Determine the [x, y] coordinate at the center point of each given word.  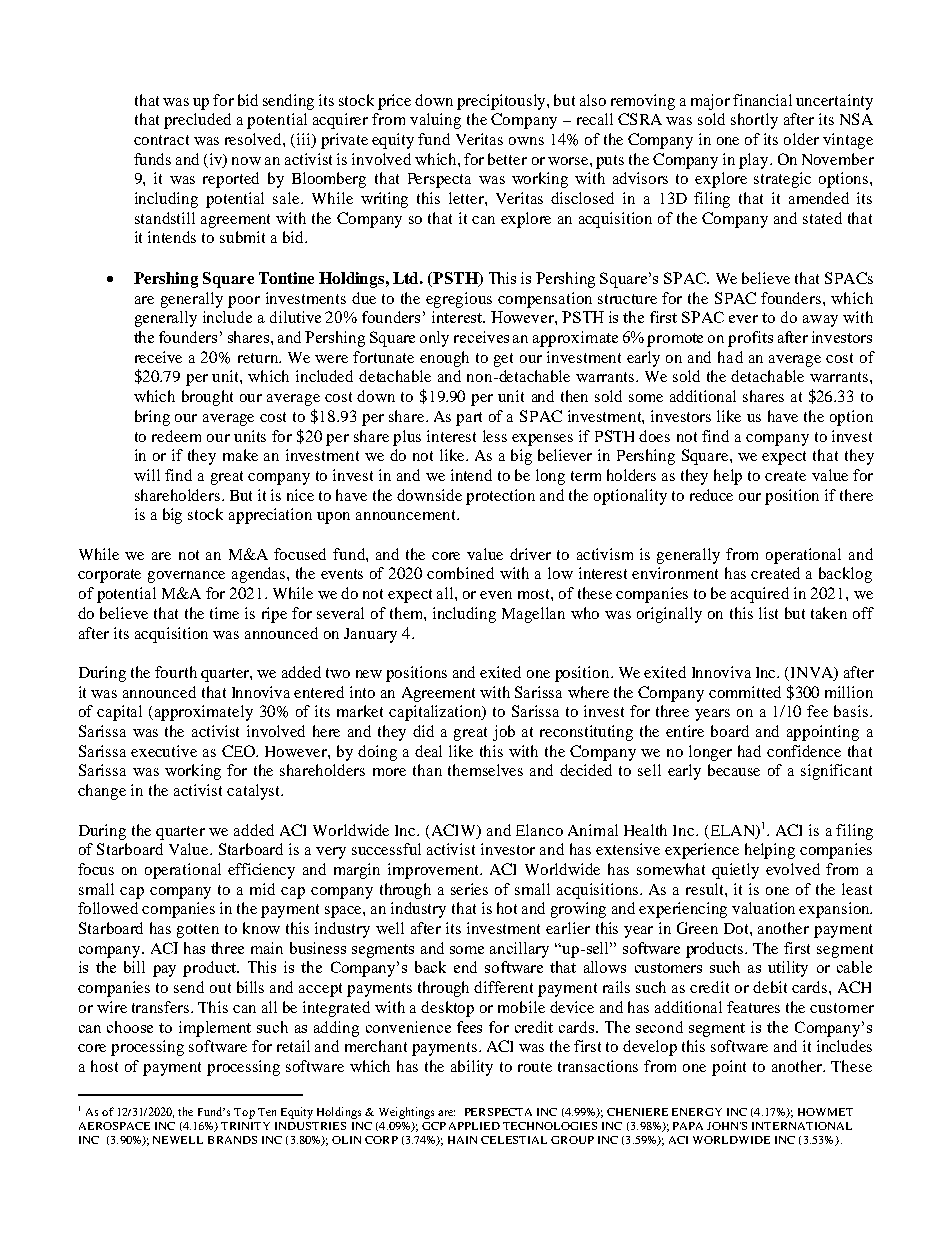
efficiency [261, 871]
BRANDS [232, 1140]
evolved [793, 869]
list [768, 613]
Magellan [533, 615]
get [503, 360]
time [224, 613]
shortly [754, 121]
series [469, 889]
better [507, 159]
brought [207, 398]
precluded [197, 121]
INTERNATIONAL [802, 1126]
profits [750, 339]
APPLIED [474, 1126]
